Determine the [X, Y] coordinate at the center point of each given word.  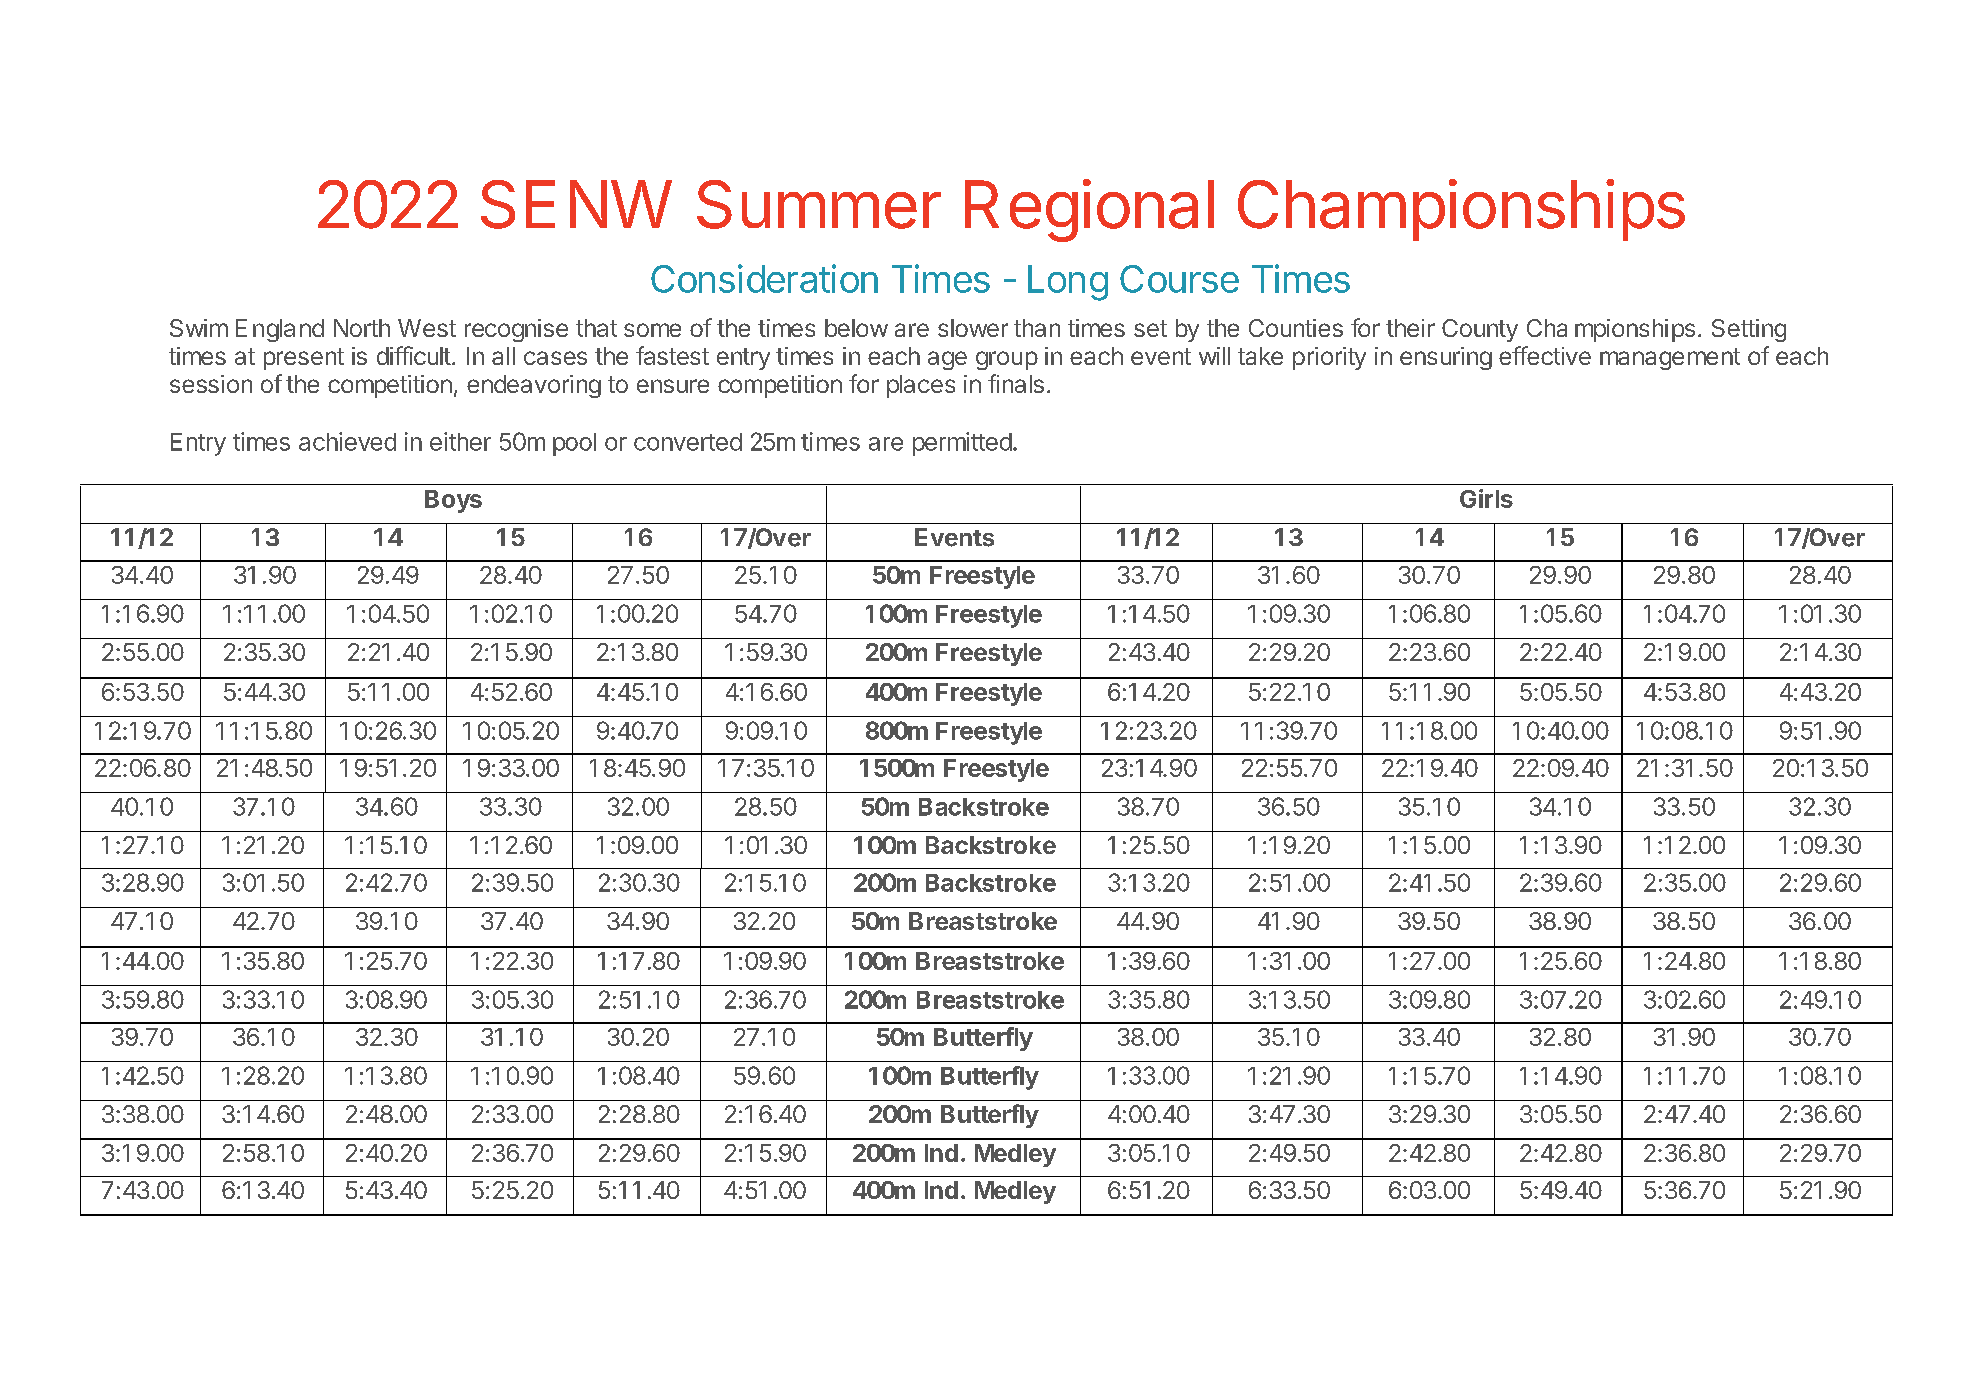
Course [1179, 279]
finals [1016, 383]
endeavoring [534, 386]
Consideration [764, 278]
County [1480, 330]
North [362, 328]
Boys [453, 501]
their [1410, 328]
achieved [347, 441]
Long [1068, 283]
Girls [1486, 498]
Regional [1089, 210]
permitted [962, 444]
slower [973, 328]
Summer [819, 204]
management [1670, 359]
